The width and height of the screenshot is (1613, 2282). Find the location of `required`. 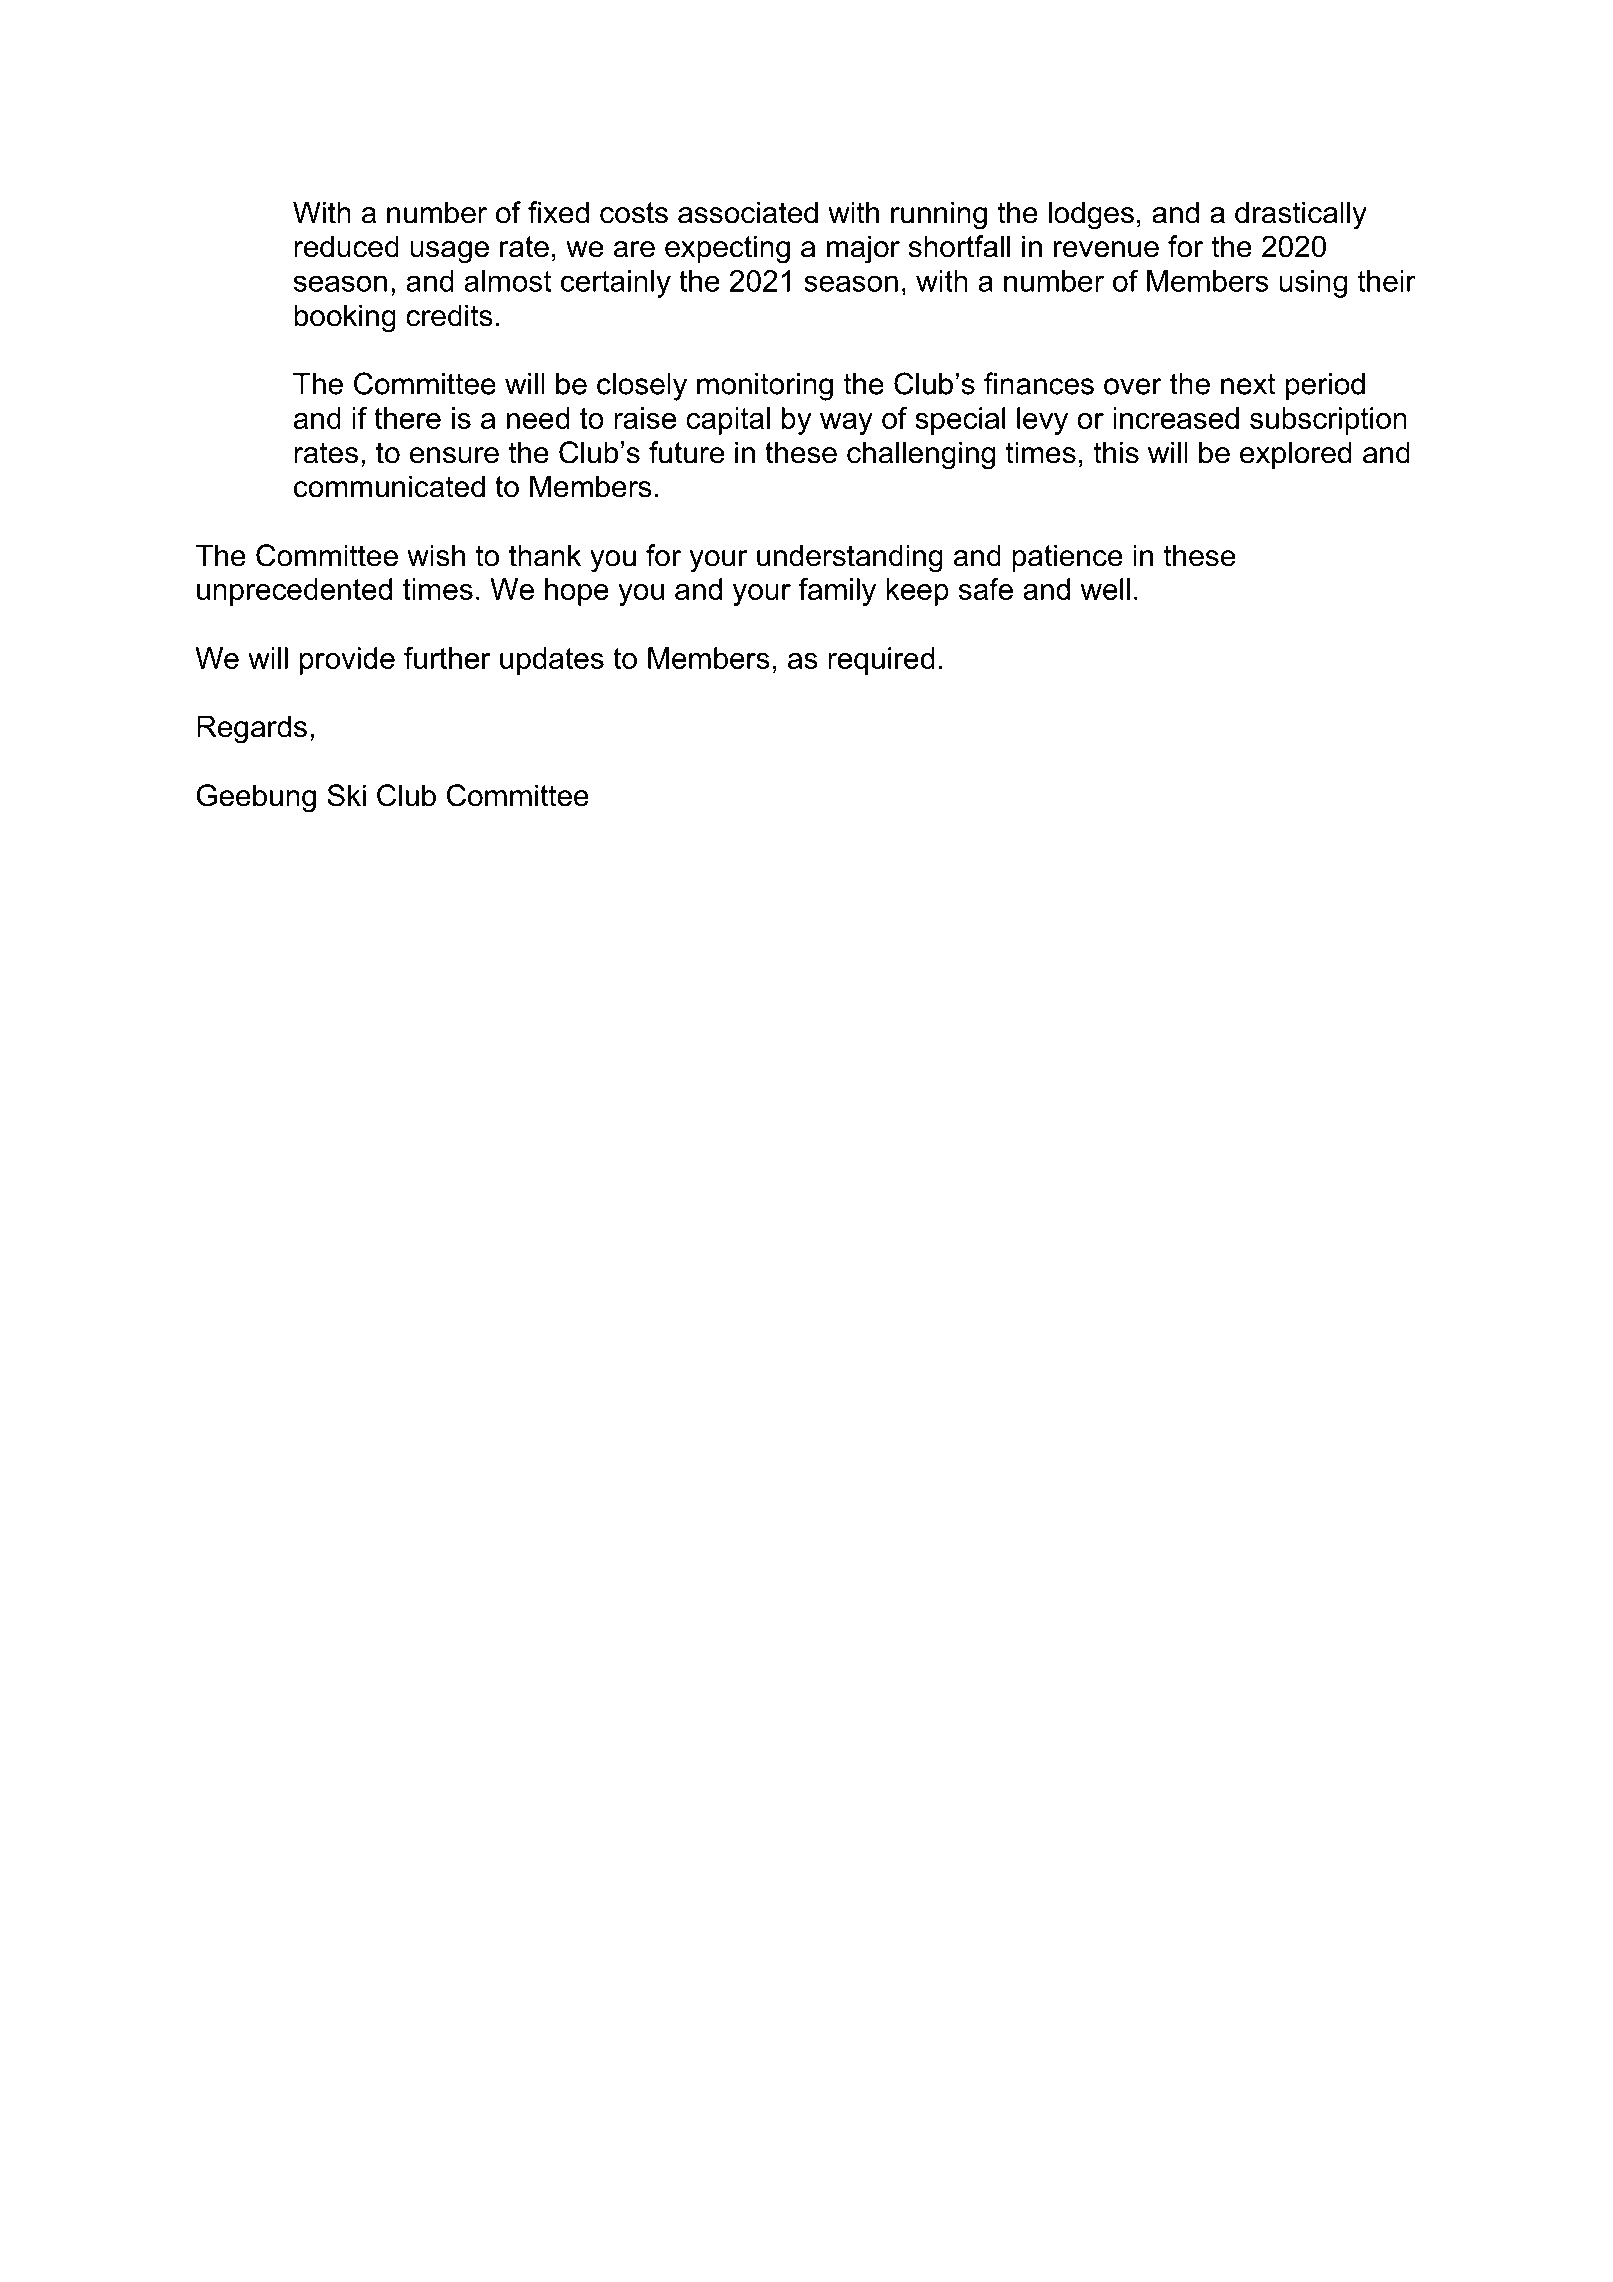

required is located at coordinates (881, 661).
